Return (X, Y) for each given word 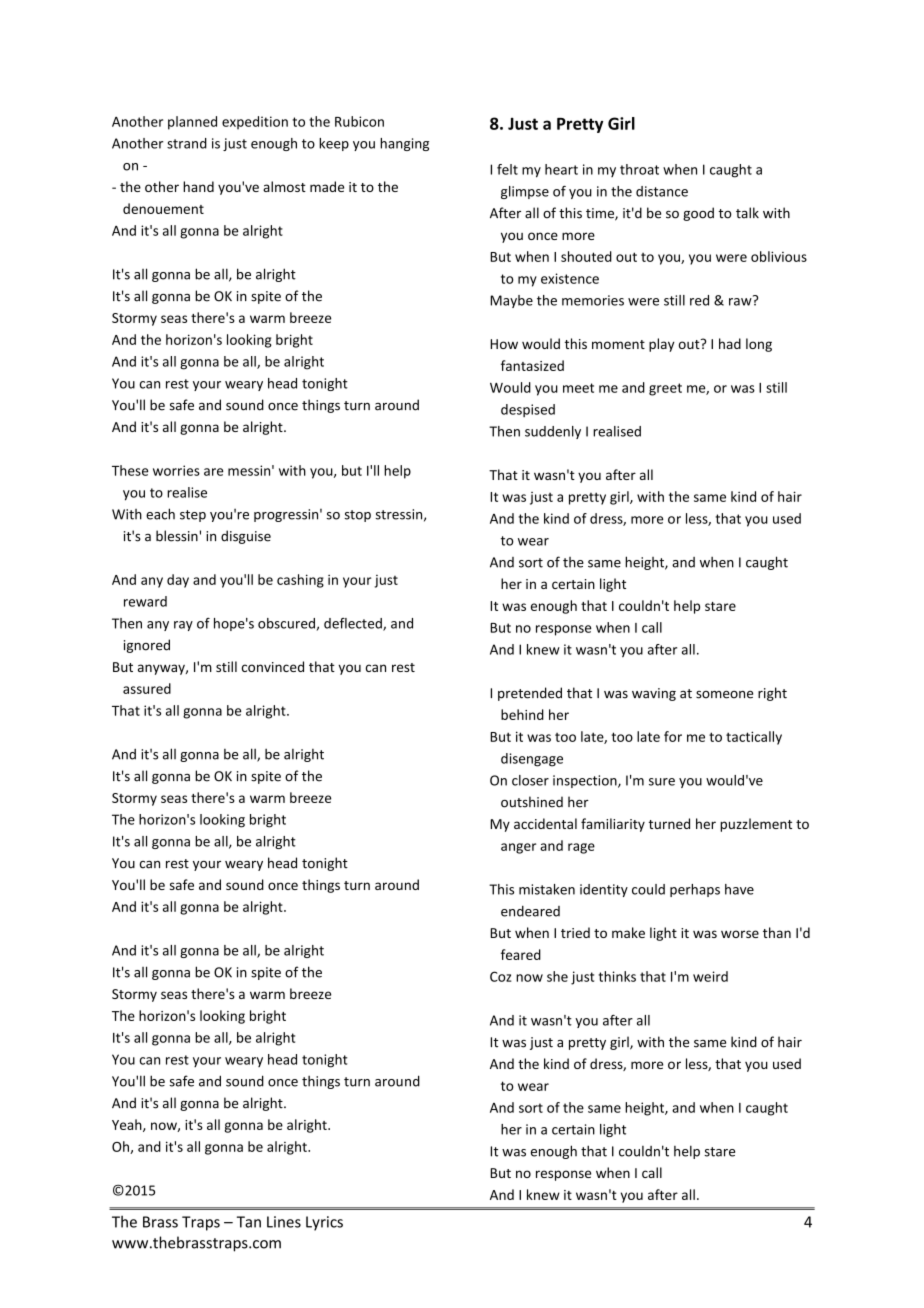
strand (187, 143)
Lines (284, 1222)
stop (357, 516)
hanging (404, 144)
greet (665, 389)
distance (662, 191)
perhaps (695, 890)
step (193, 516)
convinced (273, 666)
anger (518, 848)
